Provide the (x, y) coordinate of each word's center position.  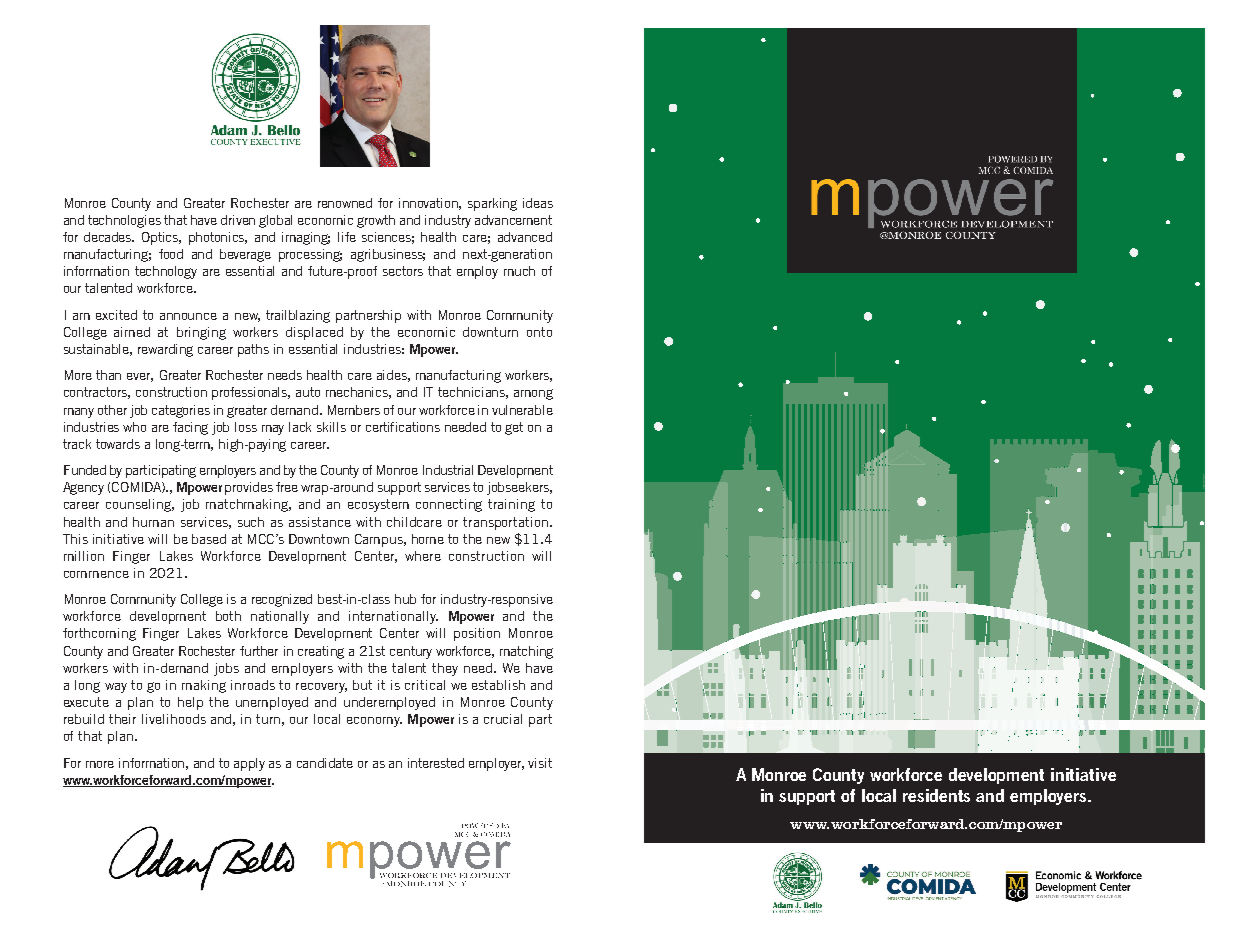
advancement (513, 220)
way (116, 688)
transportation (505, 523)
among (533, 394)
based (209, 539)
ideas (538, 203)
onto (539, 332)
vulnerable (522, 410)
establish (498, 685)
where (423, 556)
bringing (201, 333)
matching (526, 652)
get (514, 428)
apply (249, 764)
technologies (124, 221)
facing (190, 428)
